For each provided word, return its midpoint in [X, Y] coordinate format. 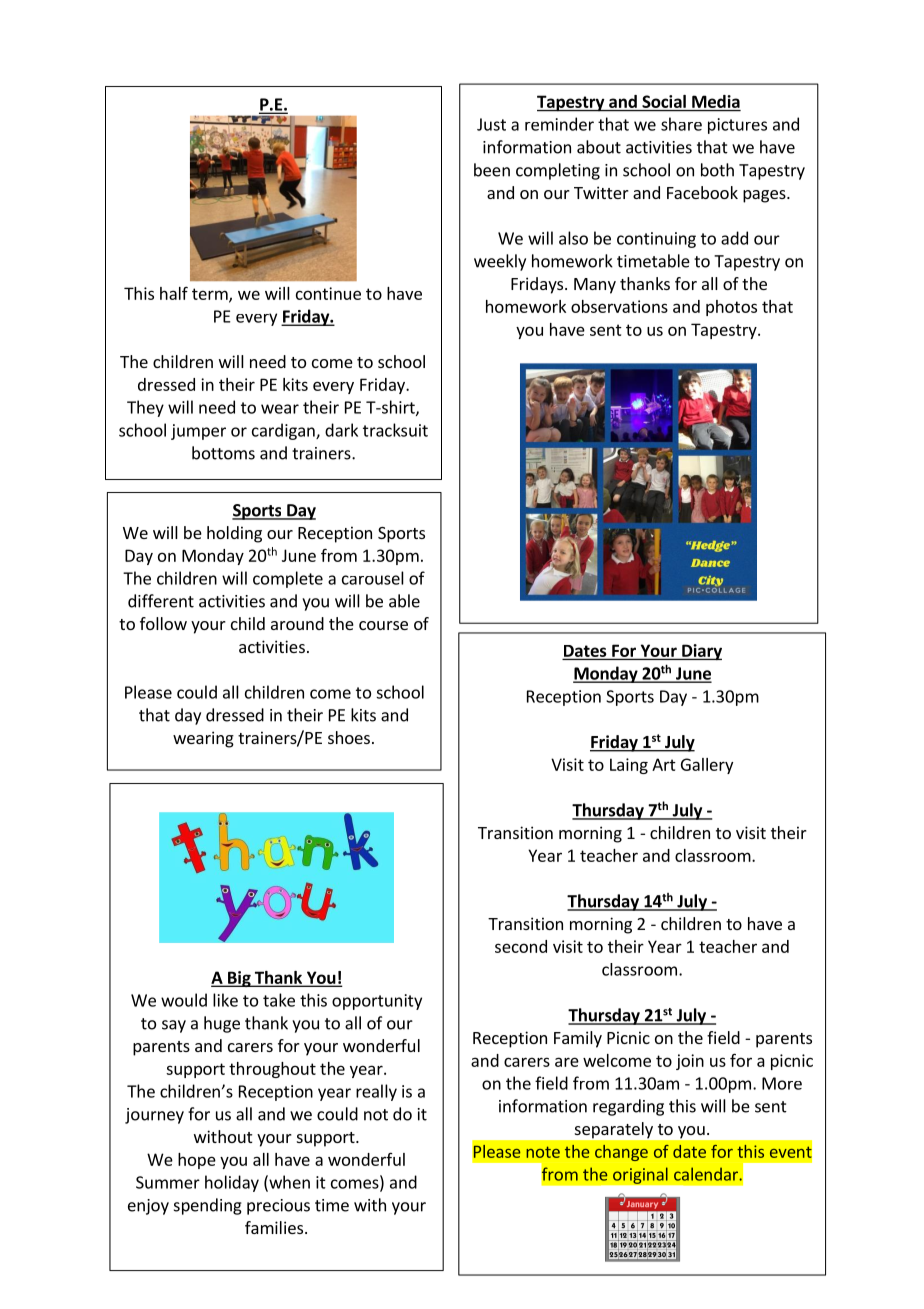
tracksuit [395, 430]
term [211, 295]
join [690, 1062]
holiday [232, 1183]
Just [491, 124]
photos [731, 308]
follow [163, 623]
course [383, 625]
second [521, 946]
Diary [701, 652]
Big [239, 979]
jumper [198, 432]
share [681, 124]
